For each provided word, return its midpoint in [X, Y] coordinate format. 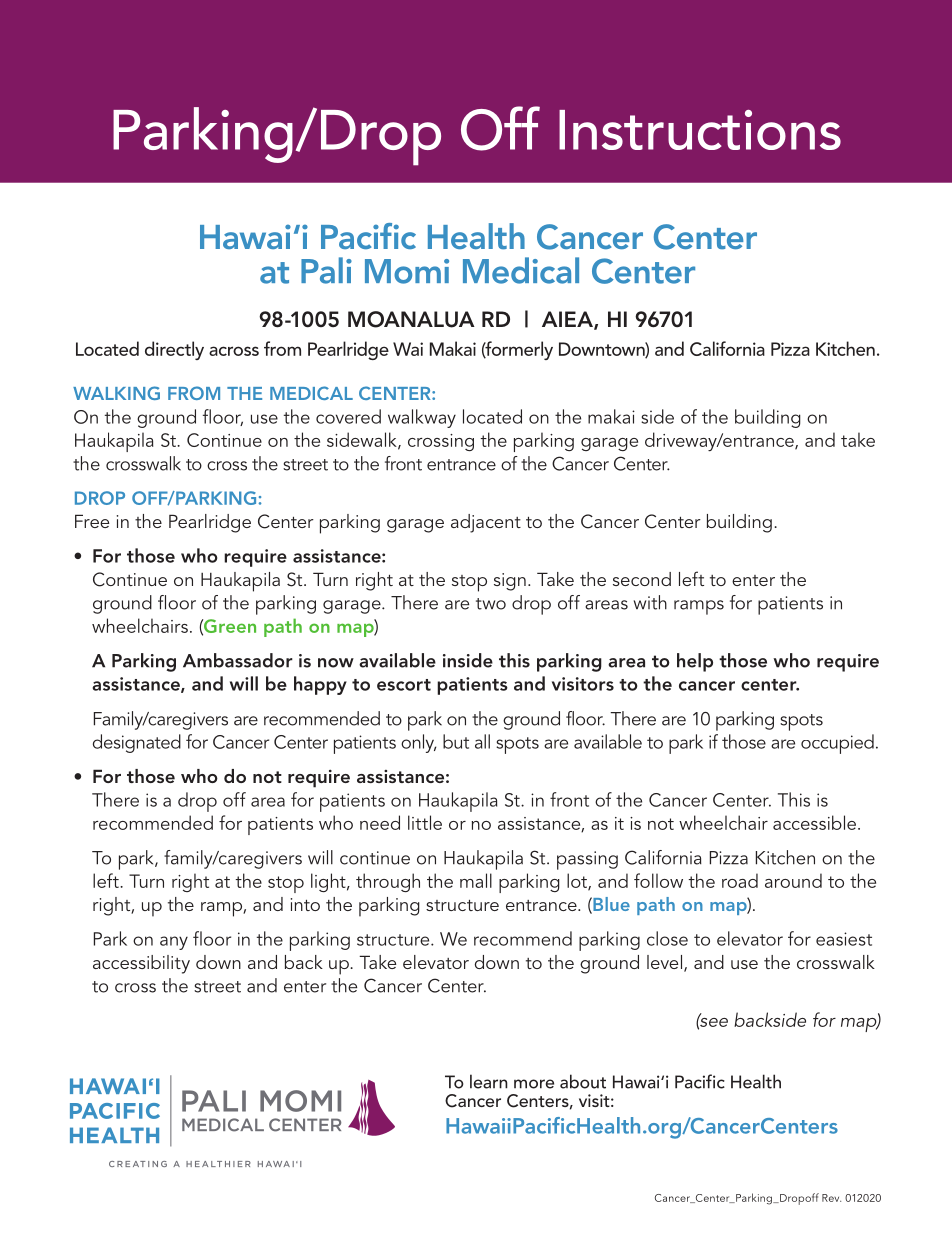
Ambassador [238, 660]
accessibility [141, 964]
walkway [422, 418]
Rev [831, 1198]
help [695, 662]
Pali [326, 270]
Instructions [700, 130]
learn [489, 1081]
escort [404, 685]
